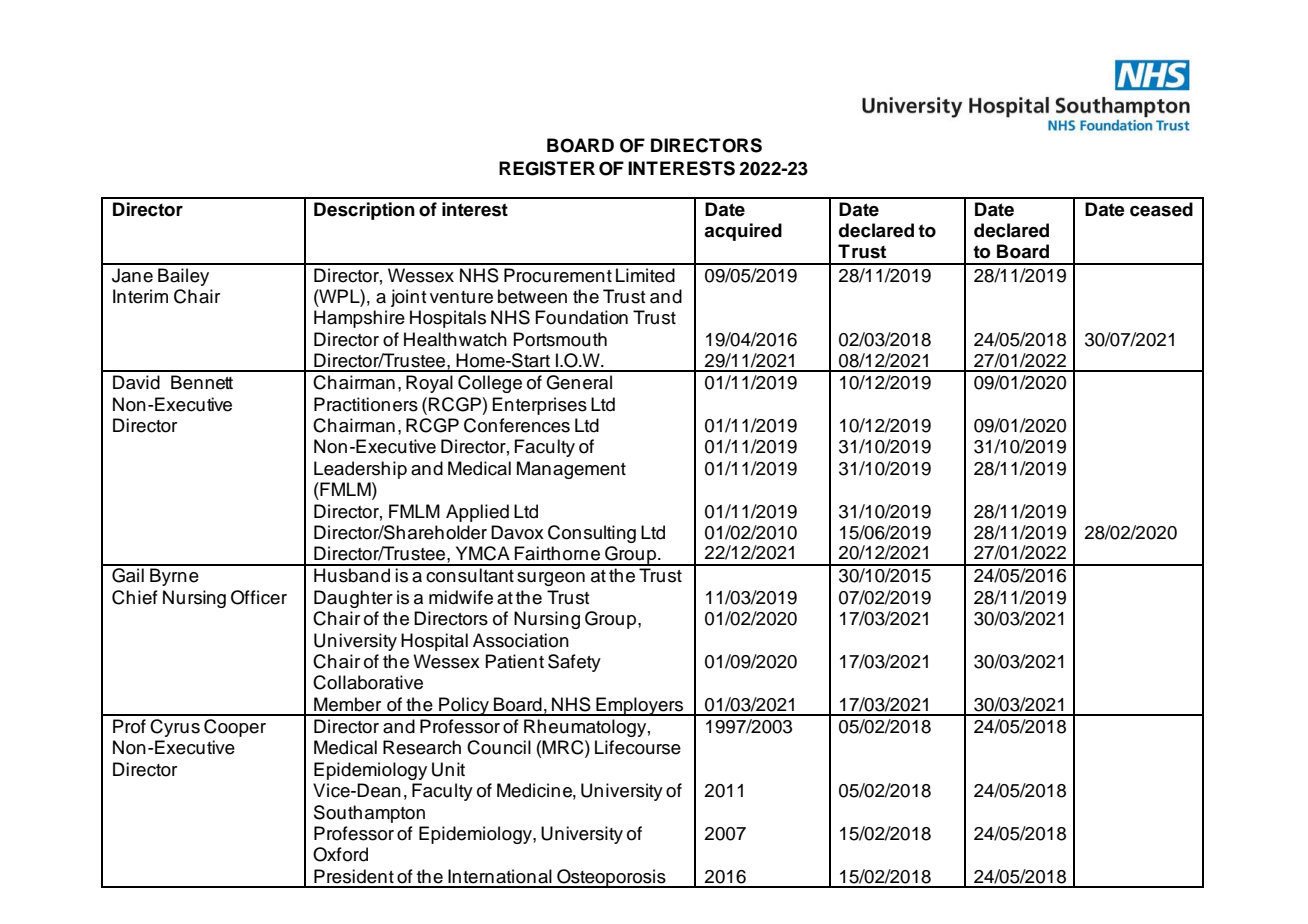  What do you see at coordinates (1161, 209) in the image?
I see `ceased` at bounding box center [1161, 209].
